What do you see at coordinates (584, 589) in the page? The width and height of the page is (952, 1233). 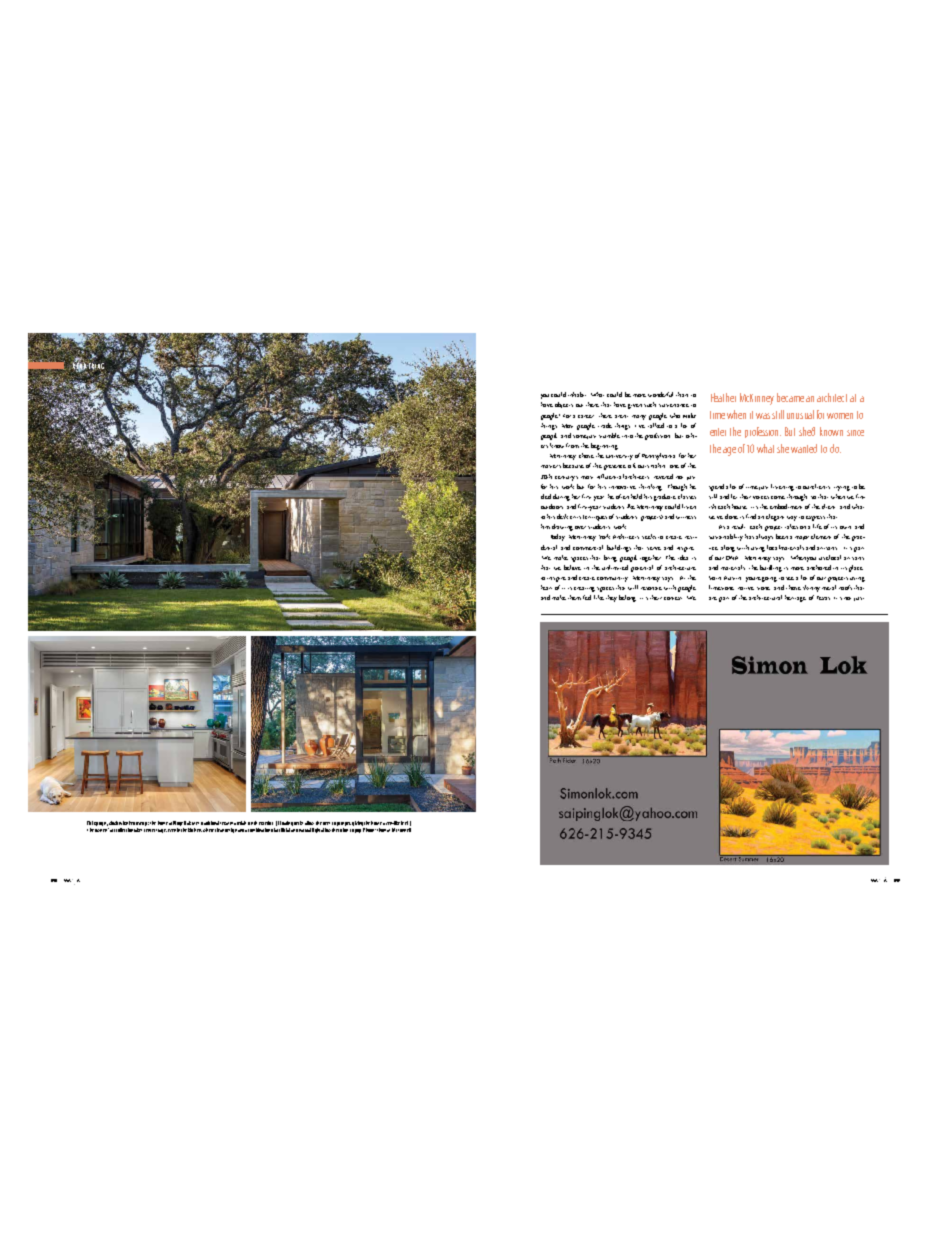 I see `creating` at bounding box center [584, 589].
